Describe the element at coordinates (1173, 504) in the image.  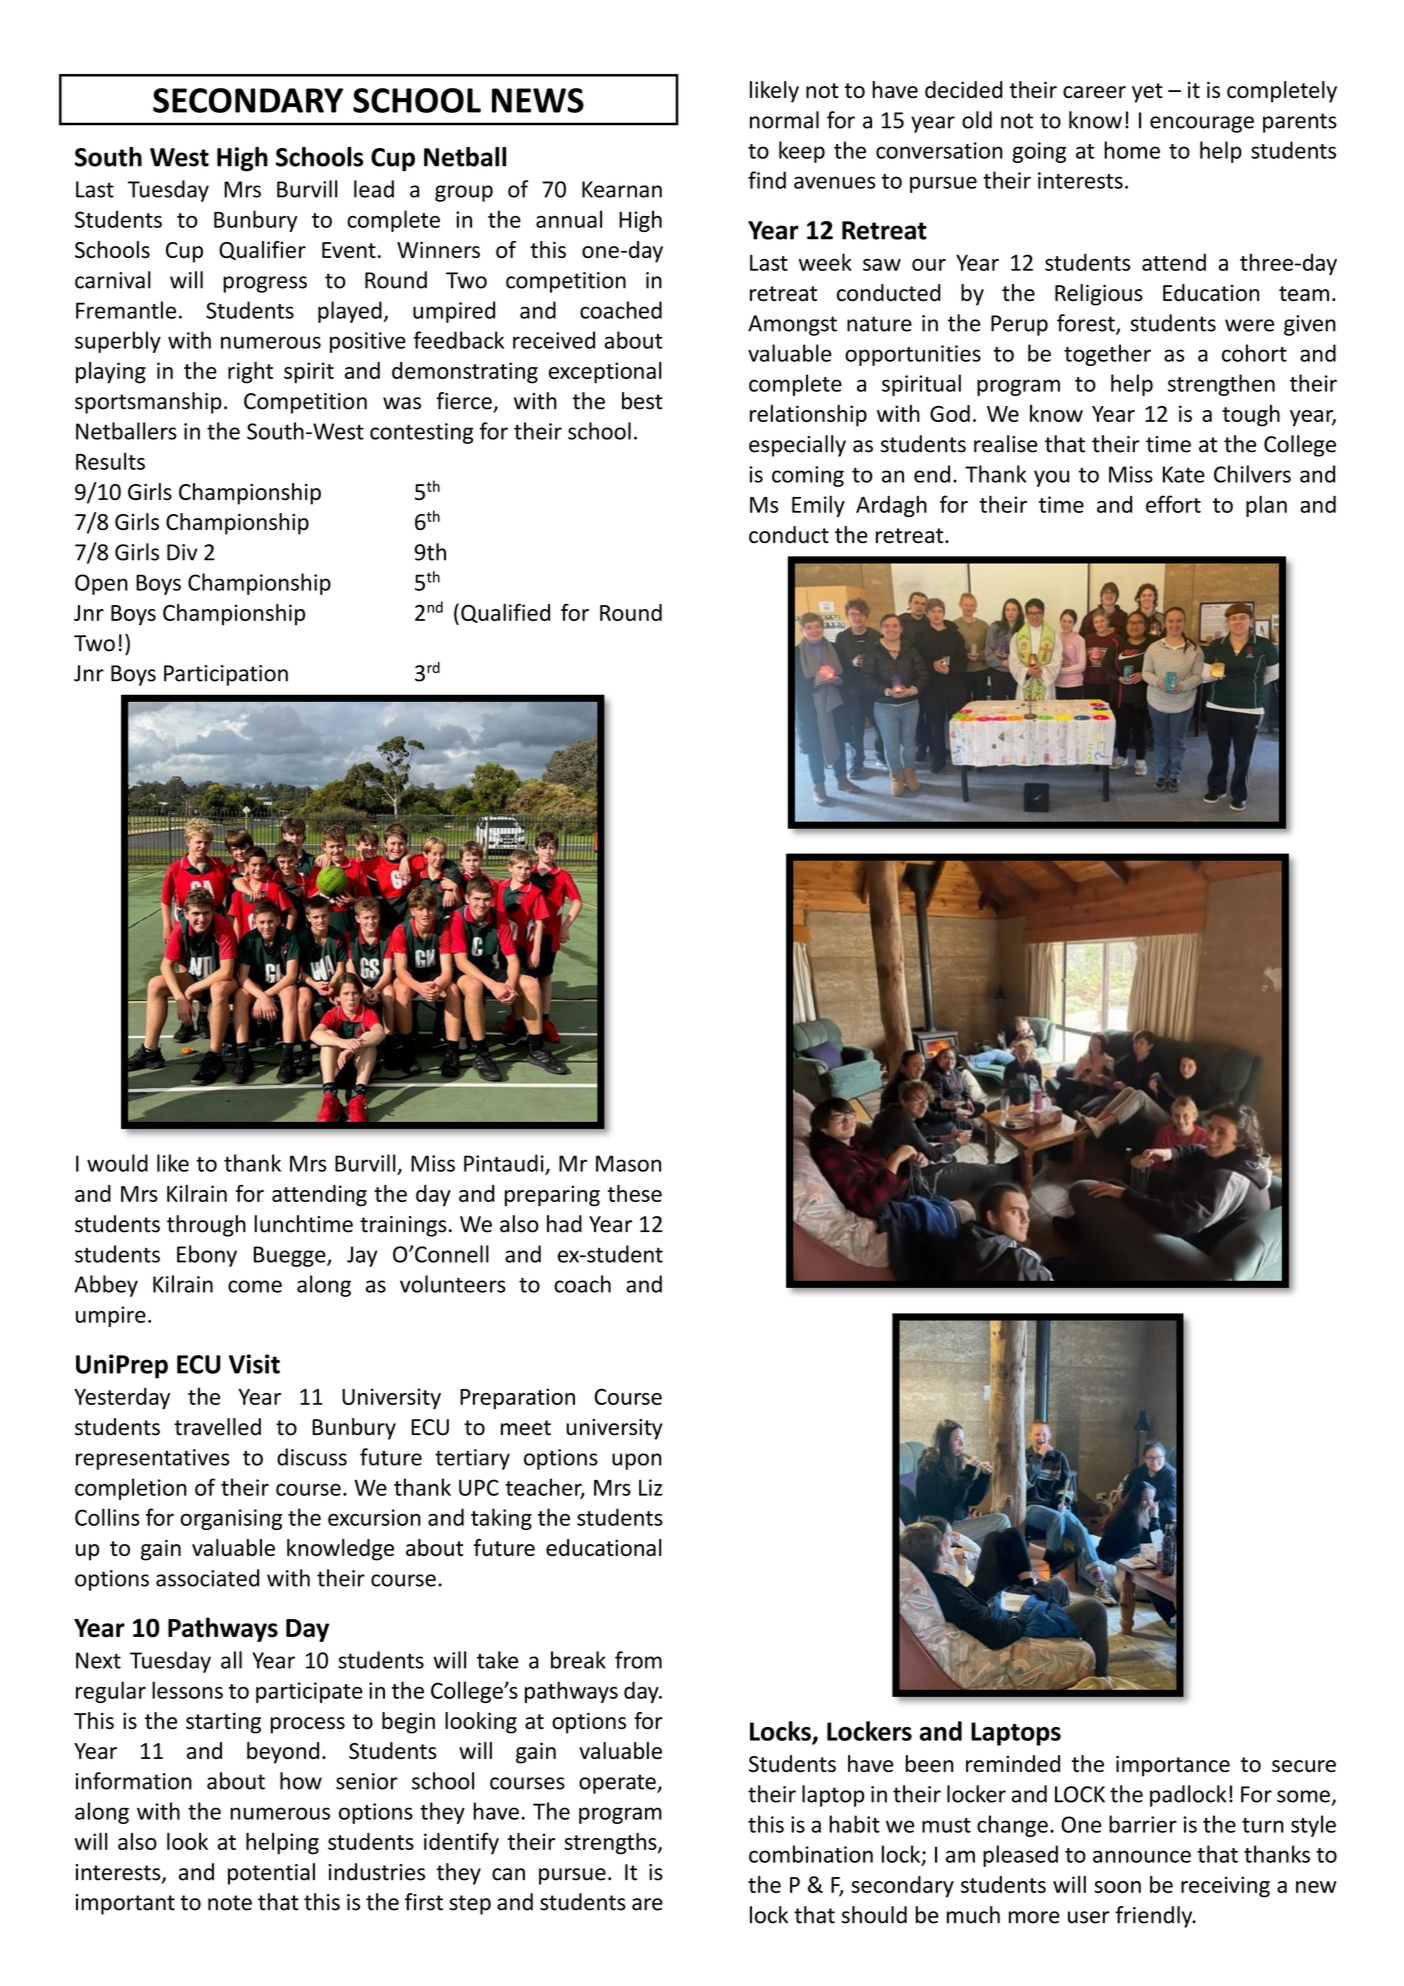
I see `effort` at that location.
